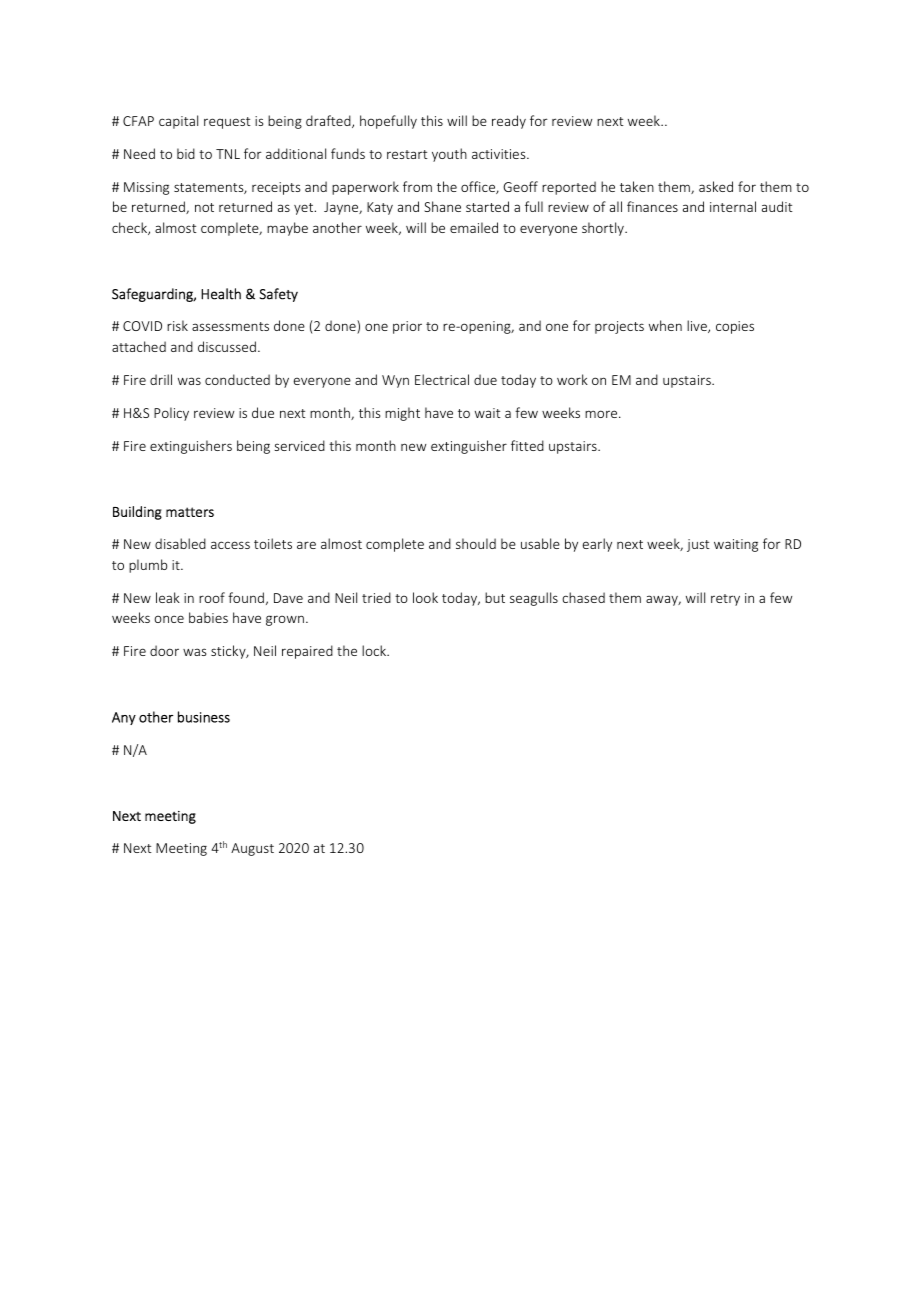 This document has width=924, height=1308. Describe the element at coordinates (186, 153) in the document. I see `bid` at that location.
